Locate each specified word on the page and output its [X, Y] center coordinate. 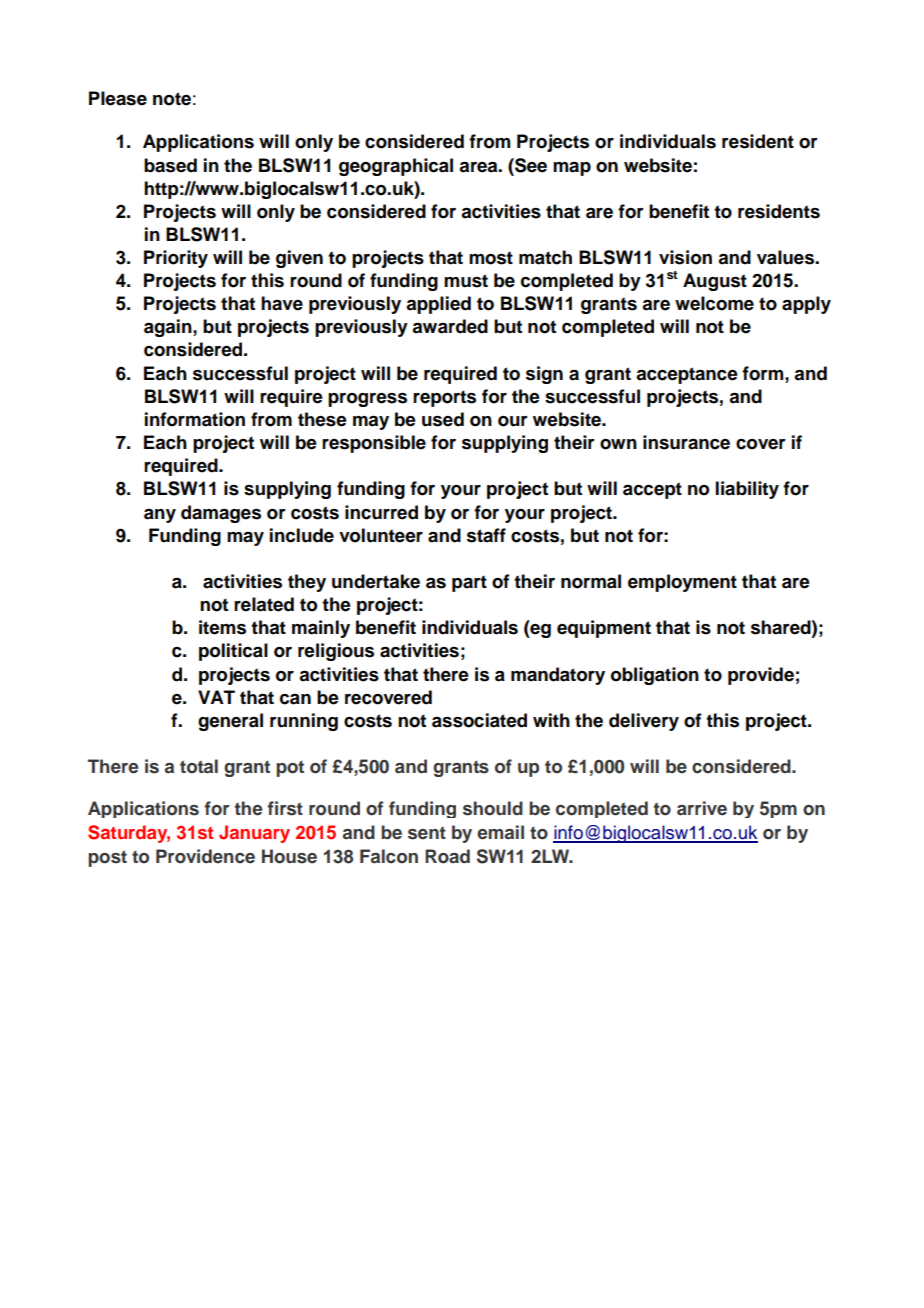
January [254, 834]
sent [427, 833]
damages [221, 514]
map [572, 169]
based [170, 165]
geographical [396, 167]
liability [747, 490]
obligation [655, 676]
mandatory [558, 676]
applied [438, 305]
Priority [176, 259]
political [233, 652]
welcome [714, 303]
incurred [381, 512]
